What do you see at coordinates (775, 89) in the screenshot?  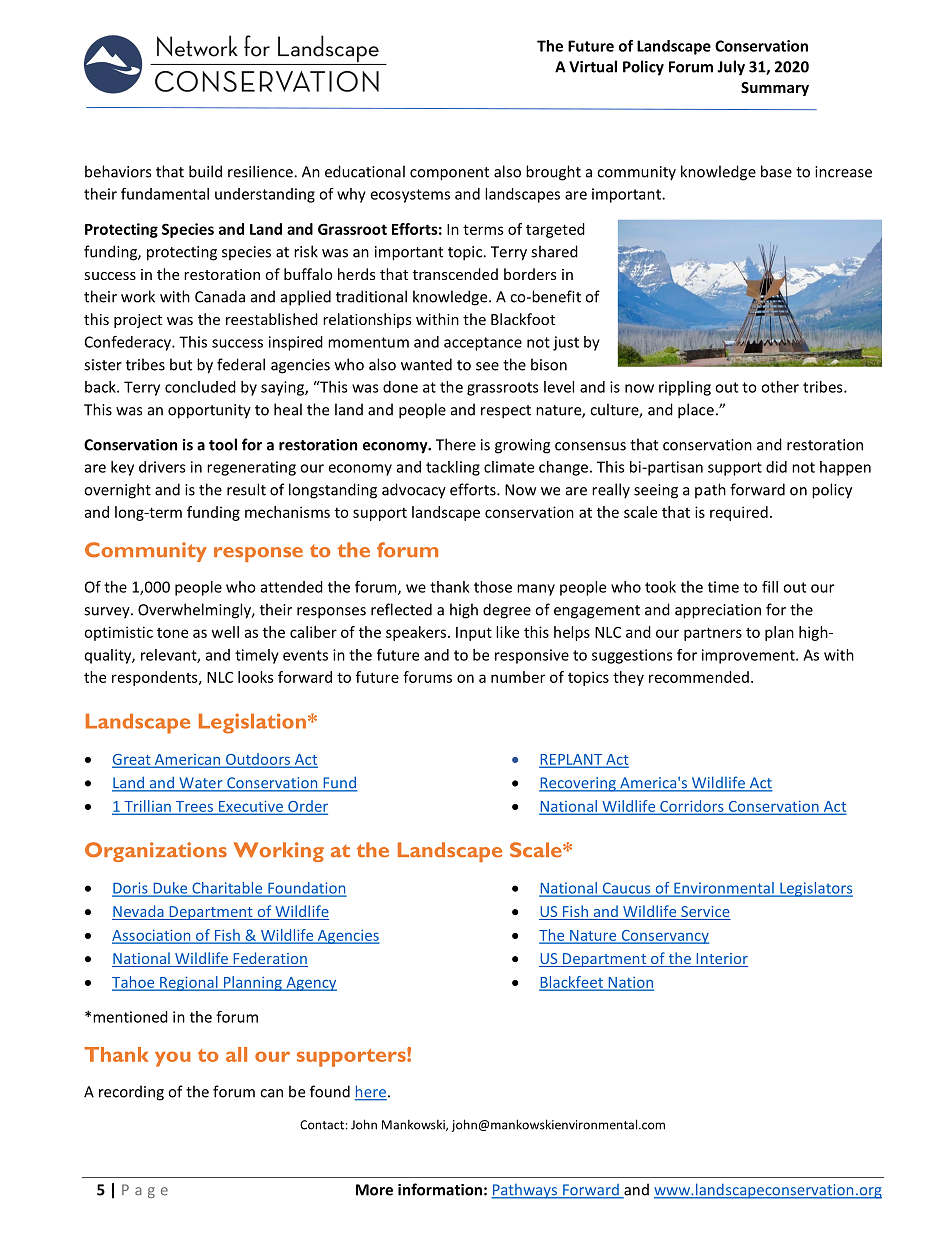 I see `Summary` at bounding box center [775, 89].
